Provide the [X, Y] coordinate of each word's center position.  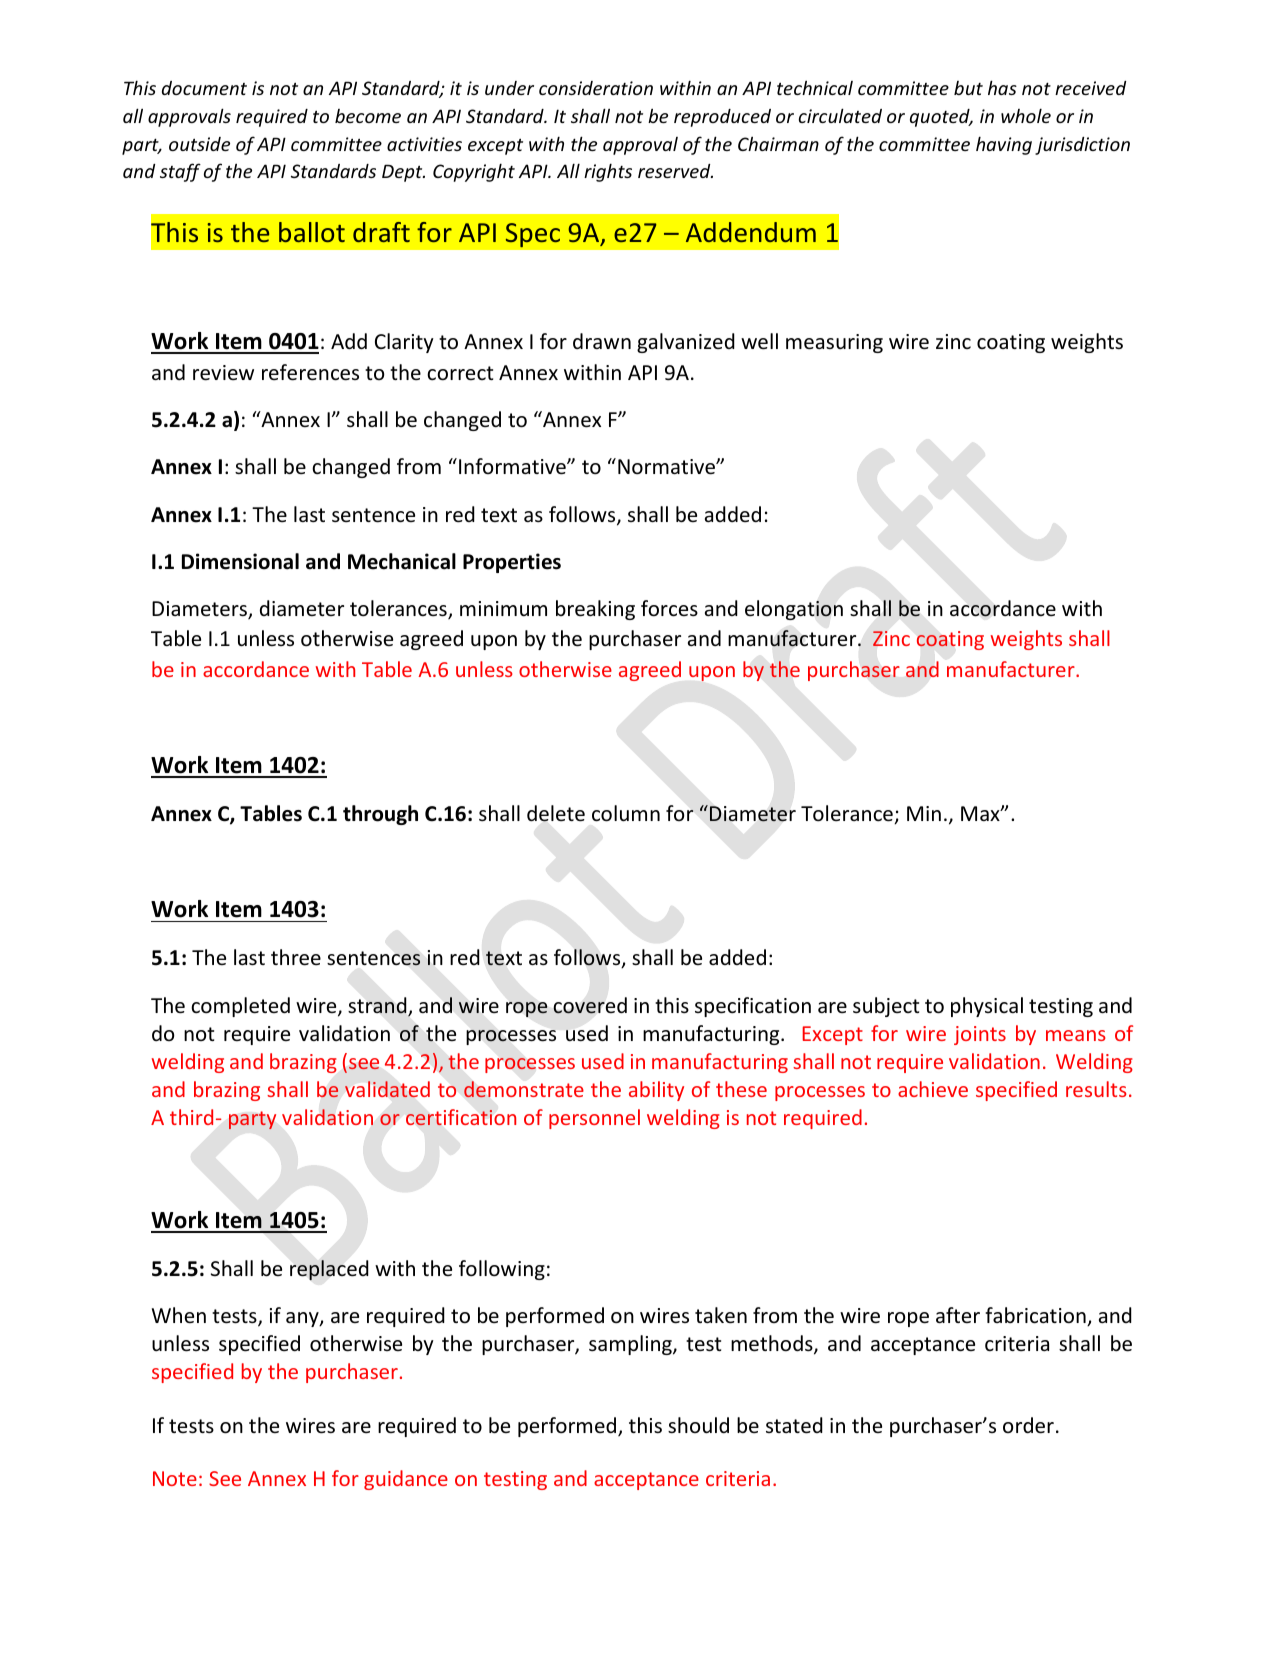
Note [175, 1478]
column [626, 813]
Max [981, 813]
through [380, 815]
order [1028, 1425]
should [698, 1425]
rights [608, 173]
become [368, 116]
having [1004, 146]
